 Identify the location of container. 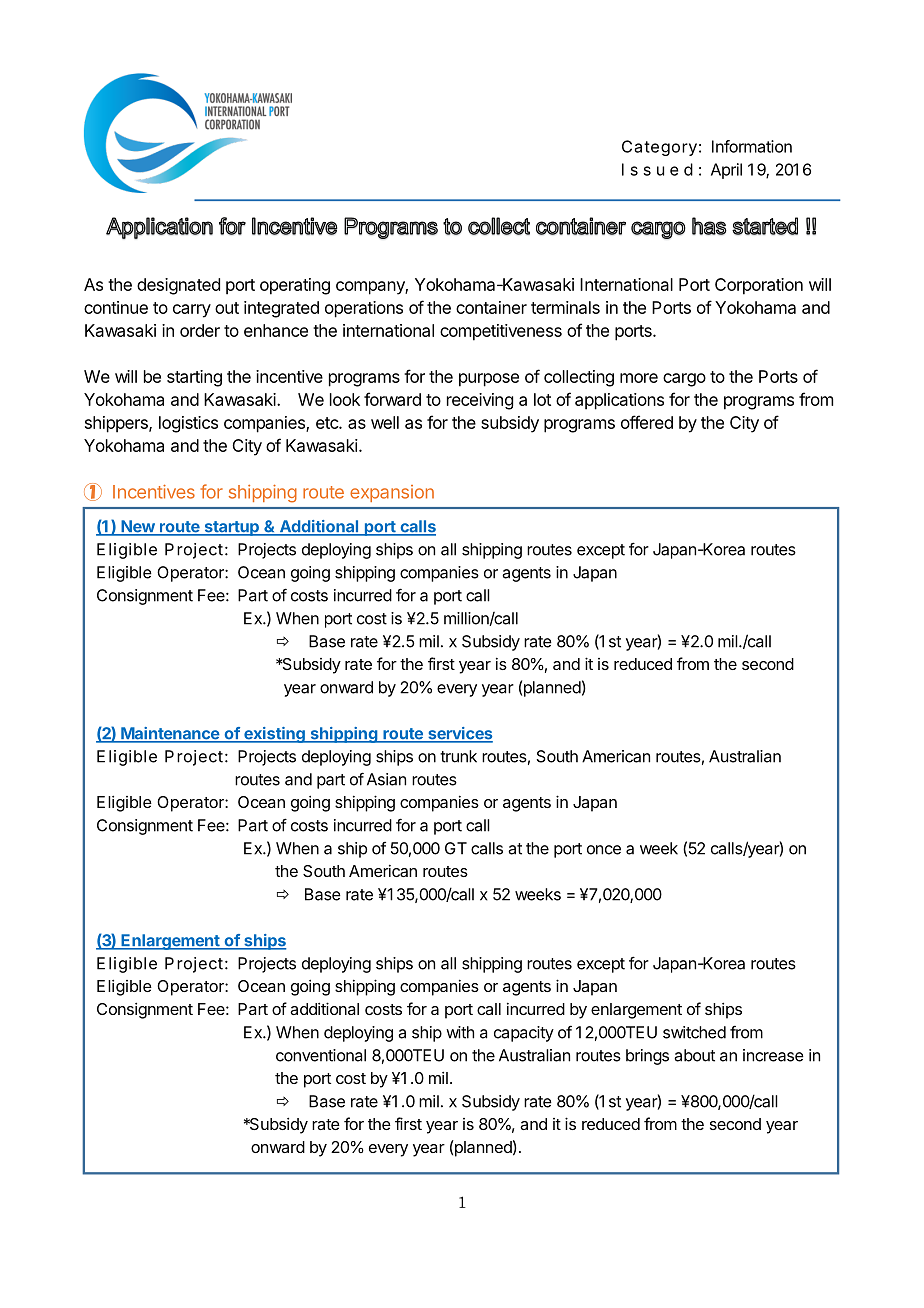
(491, 307).
